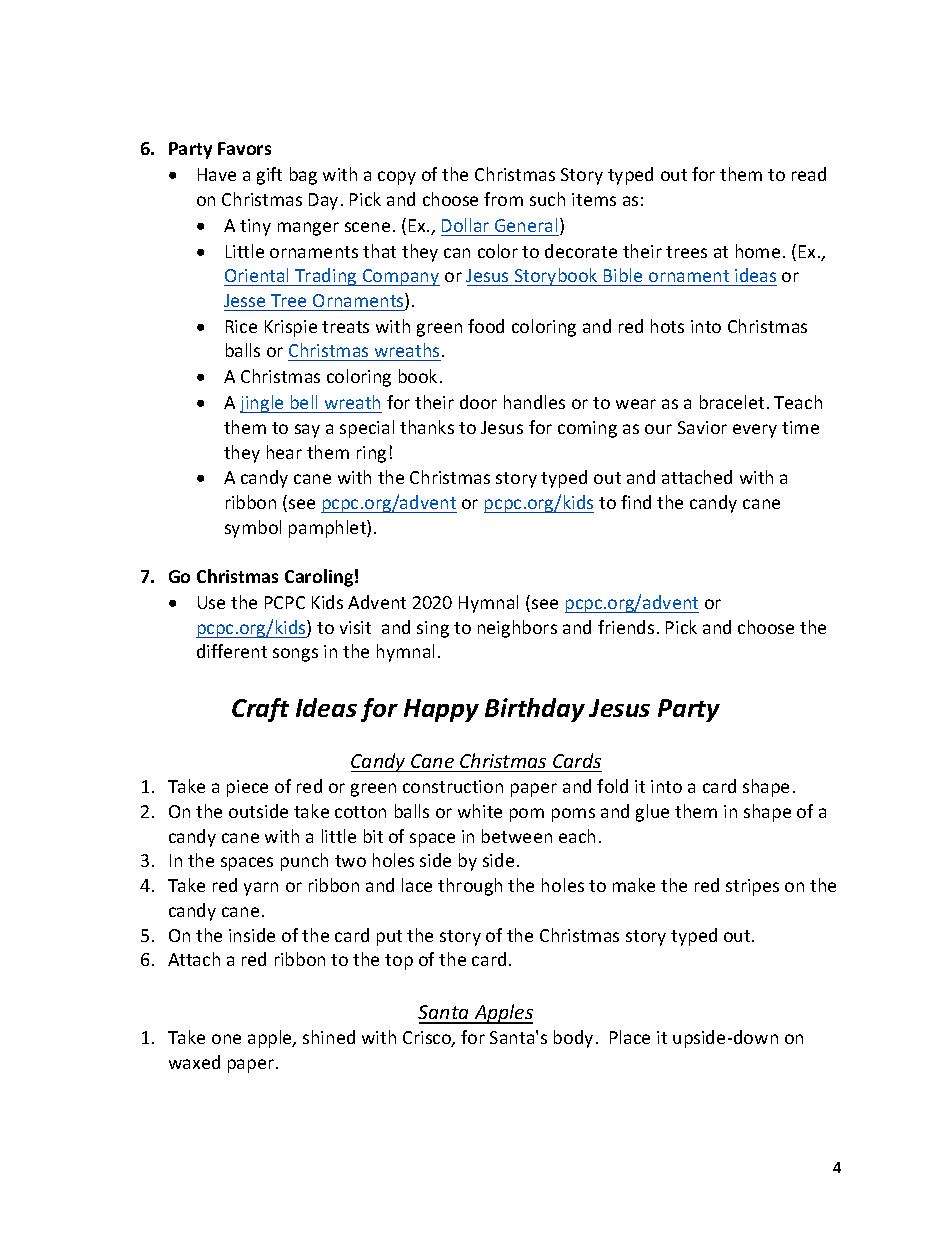 The width and height of the document is (952, 1233). I want to click on body, so click(573, 1039).
